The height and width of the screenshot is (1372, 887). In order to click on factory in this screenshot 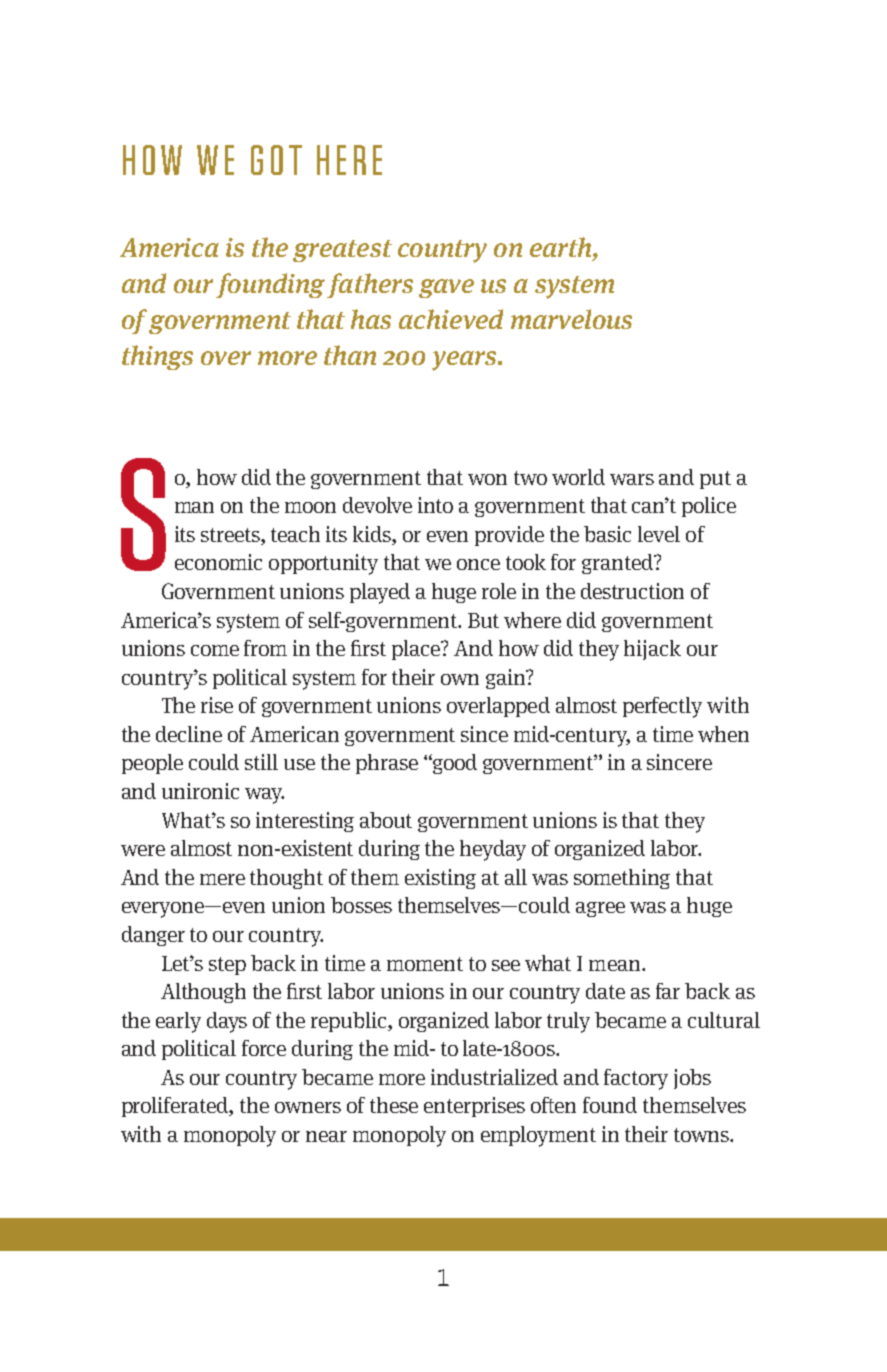, I will do `click(636, 1079)`.
